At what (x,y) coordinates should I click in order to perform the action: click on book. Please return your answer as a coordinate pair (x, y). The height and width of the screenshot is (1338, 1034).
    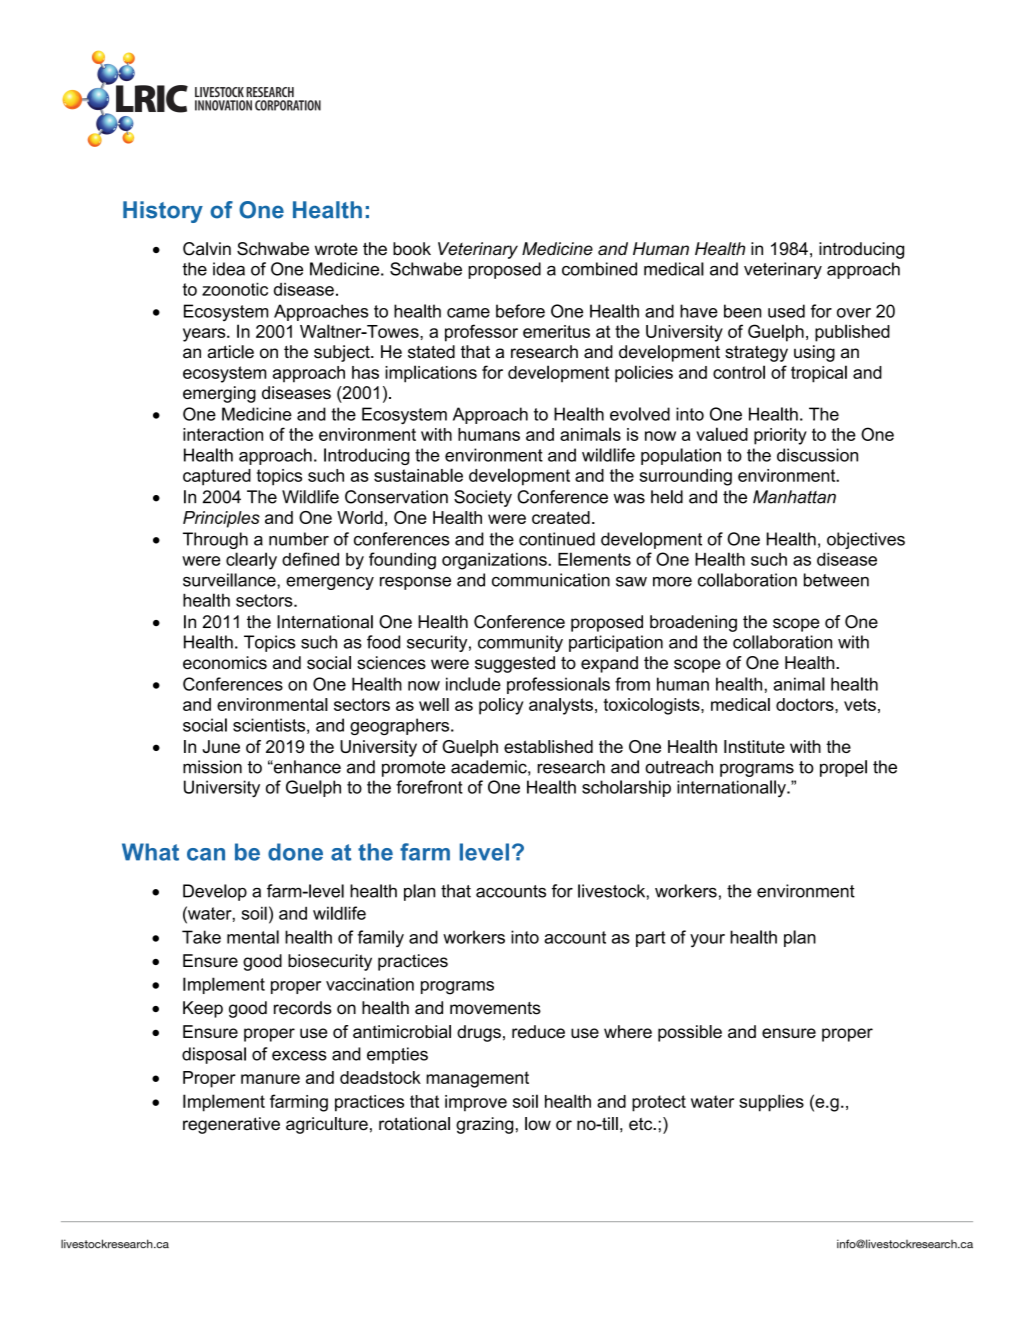
    Looking at the image, I should click on (412, 249).
